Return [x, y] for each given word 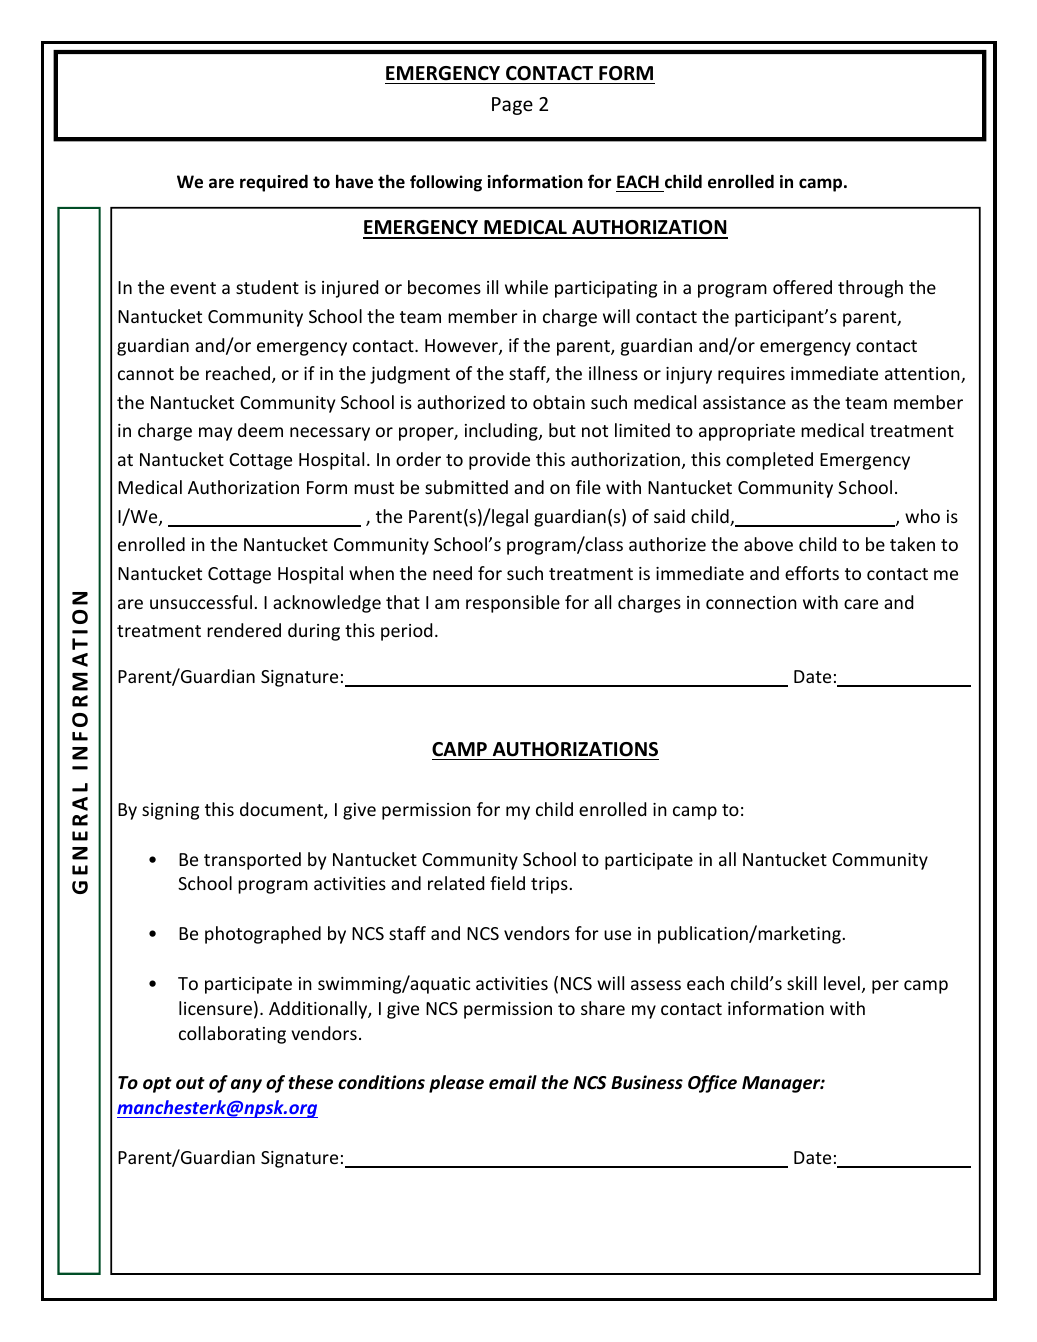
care [861, 604]
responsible [513, 604]
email [513, 1082]
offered [802, 287]
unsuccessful [201, 602]
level [842, 983]
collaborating [232, 1035]
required [274, 183]
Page [512, 106]
